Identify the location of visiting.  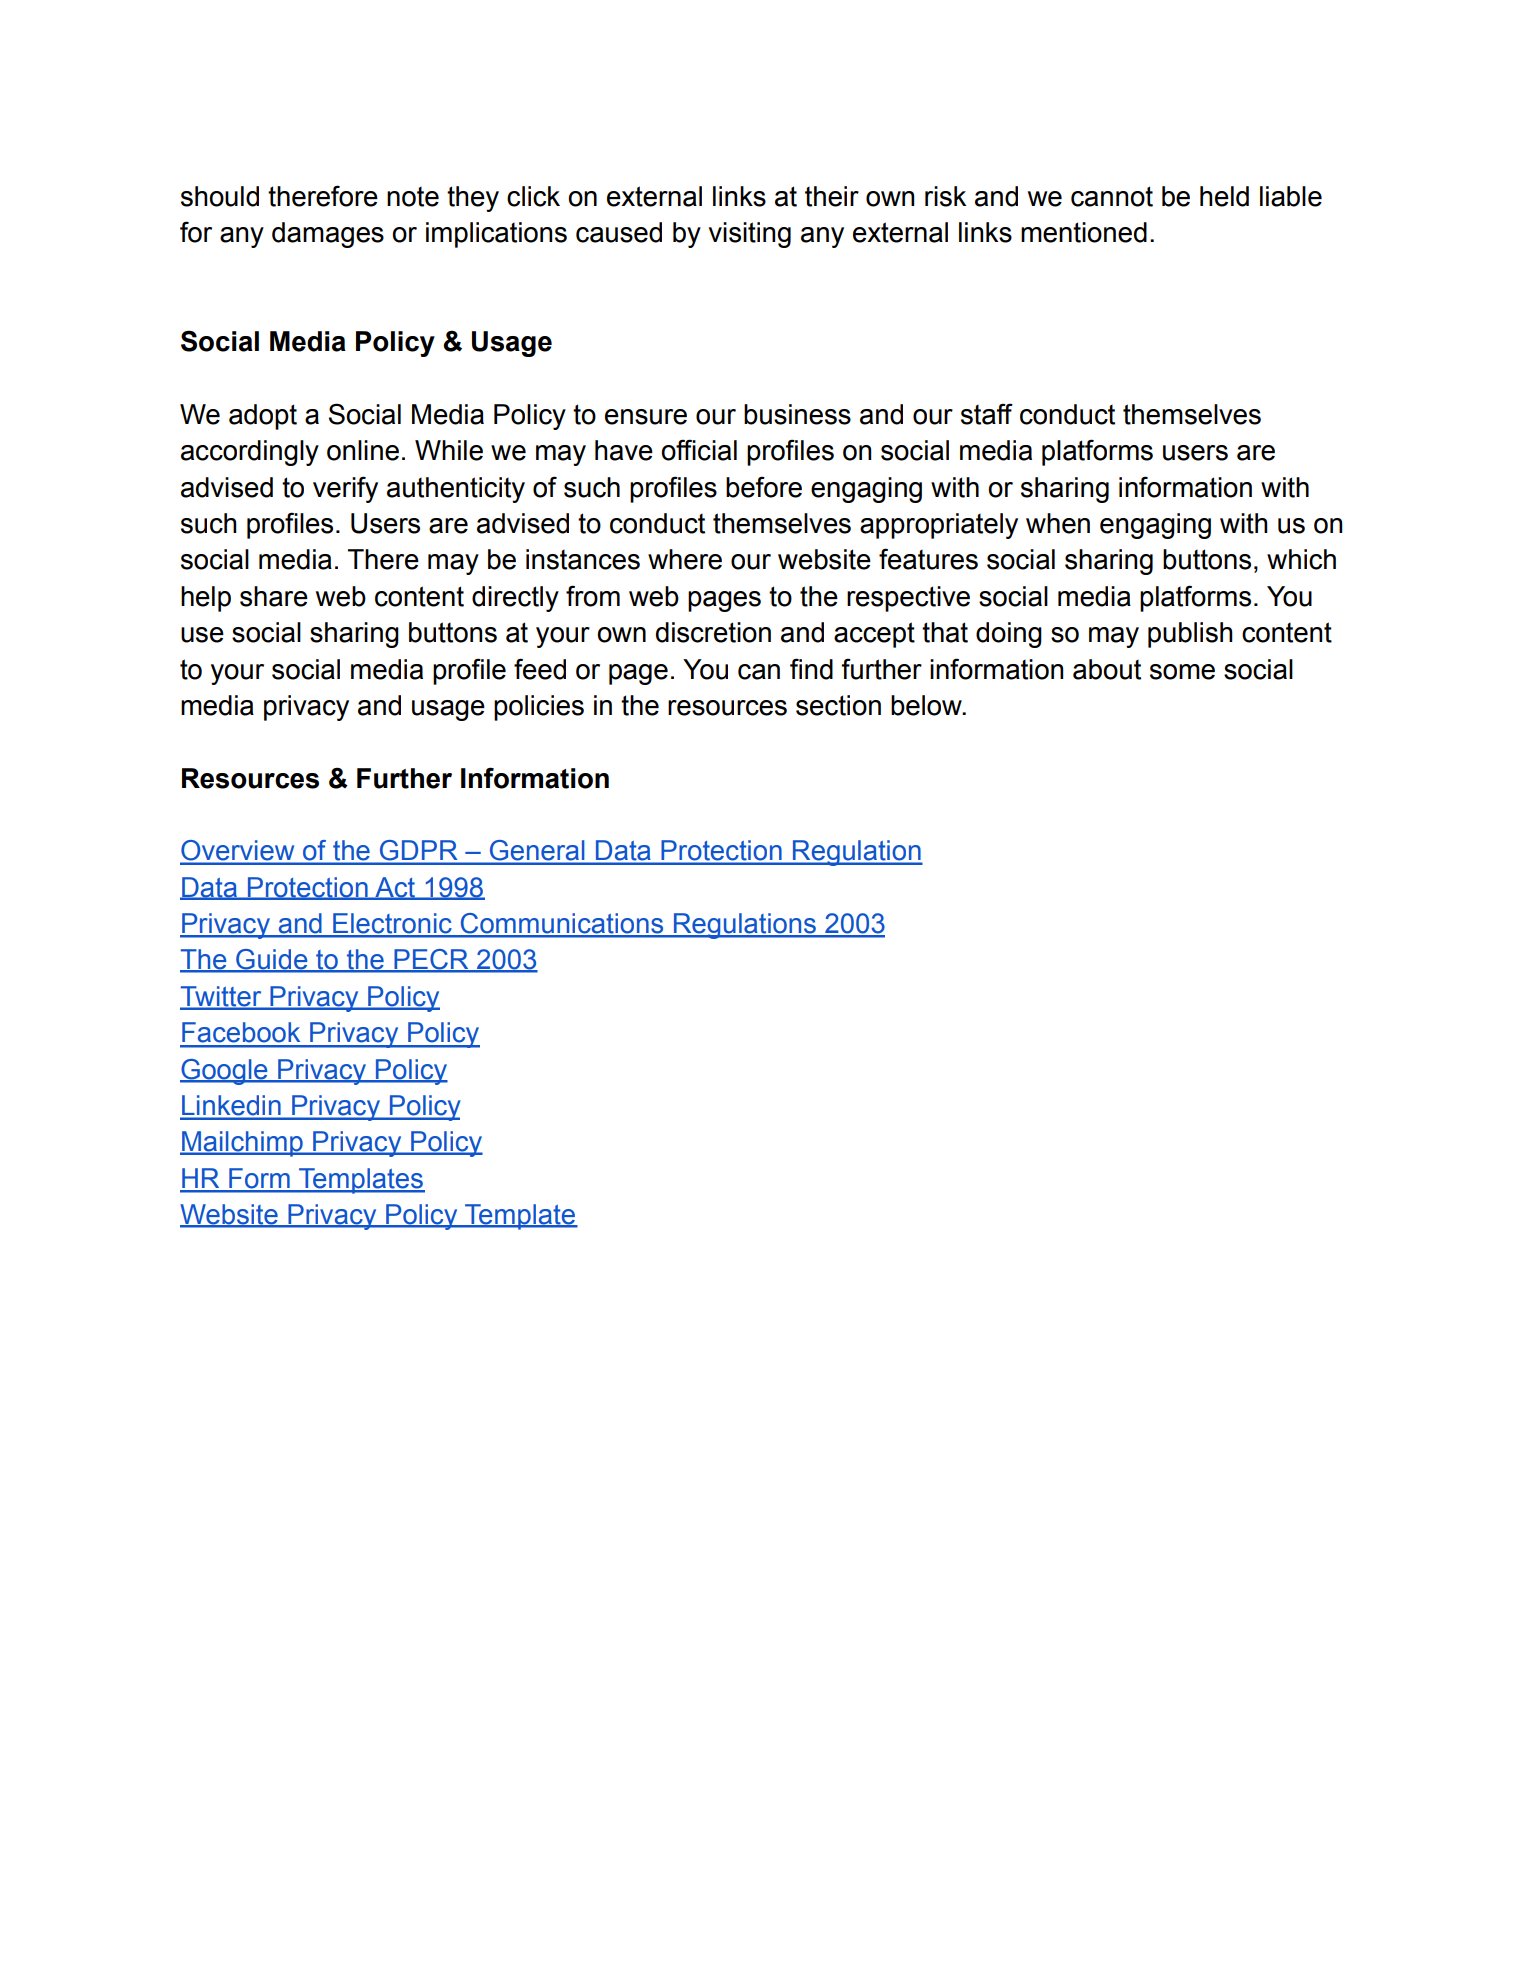
(750, 235).
